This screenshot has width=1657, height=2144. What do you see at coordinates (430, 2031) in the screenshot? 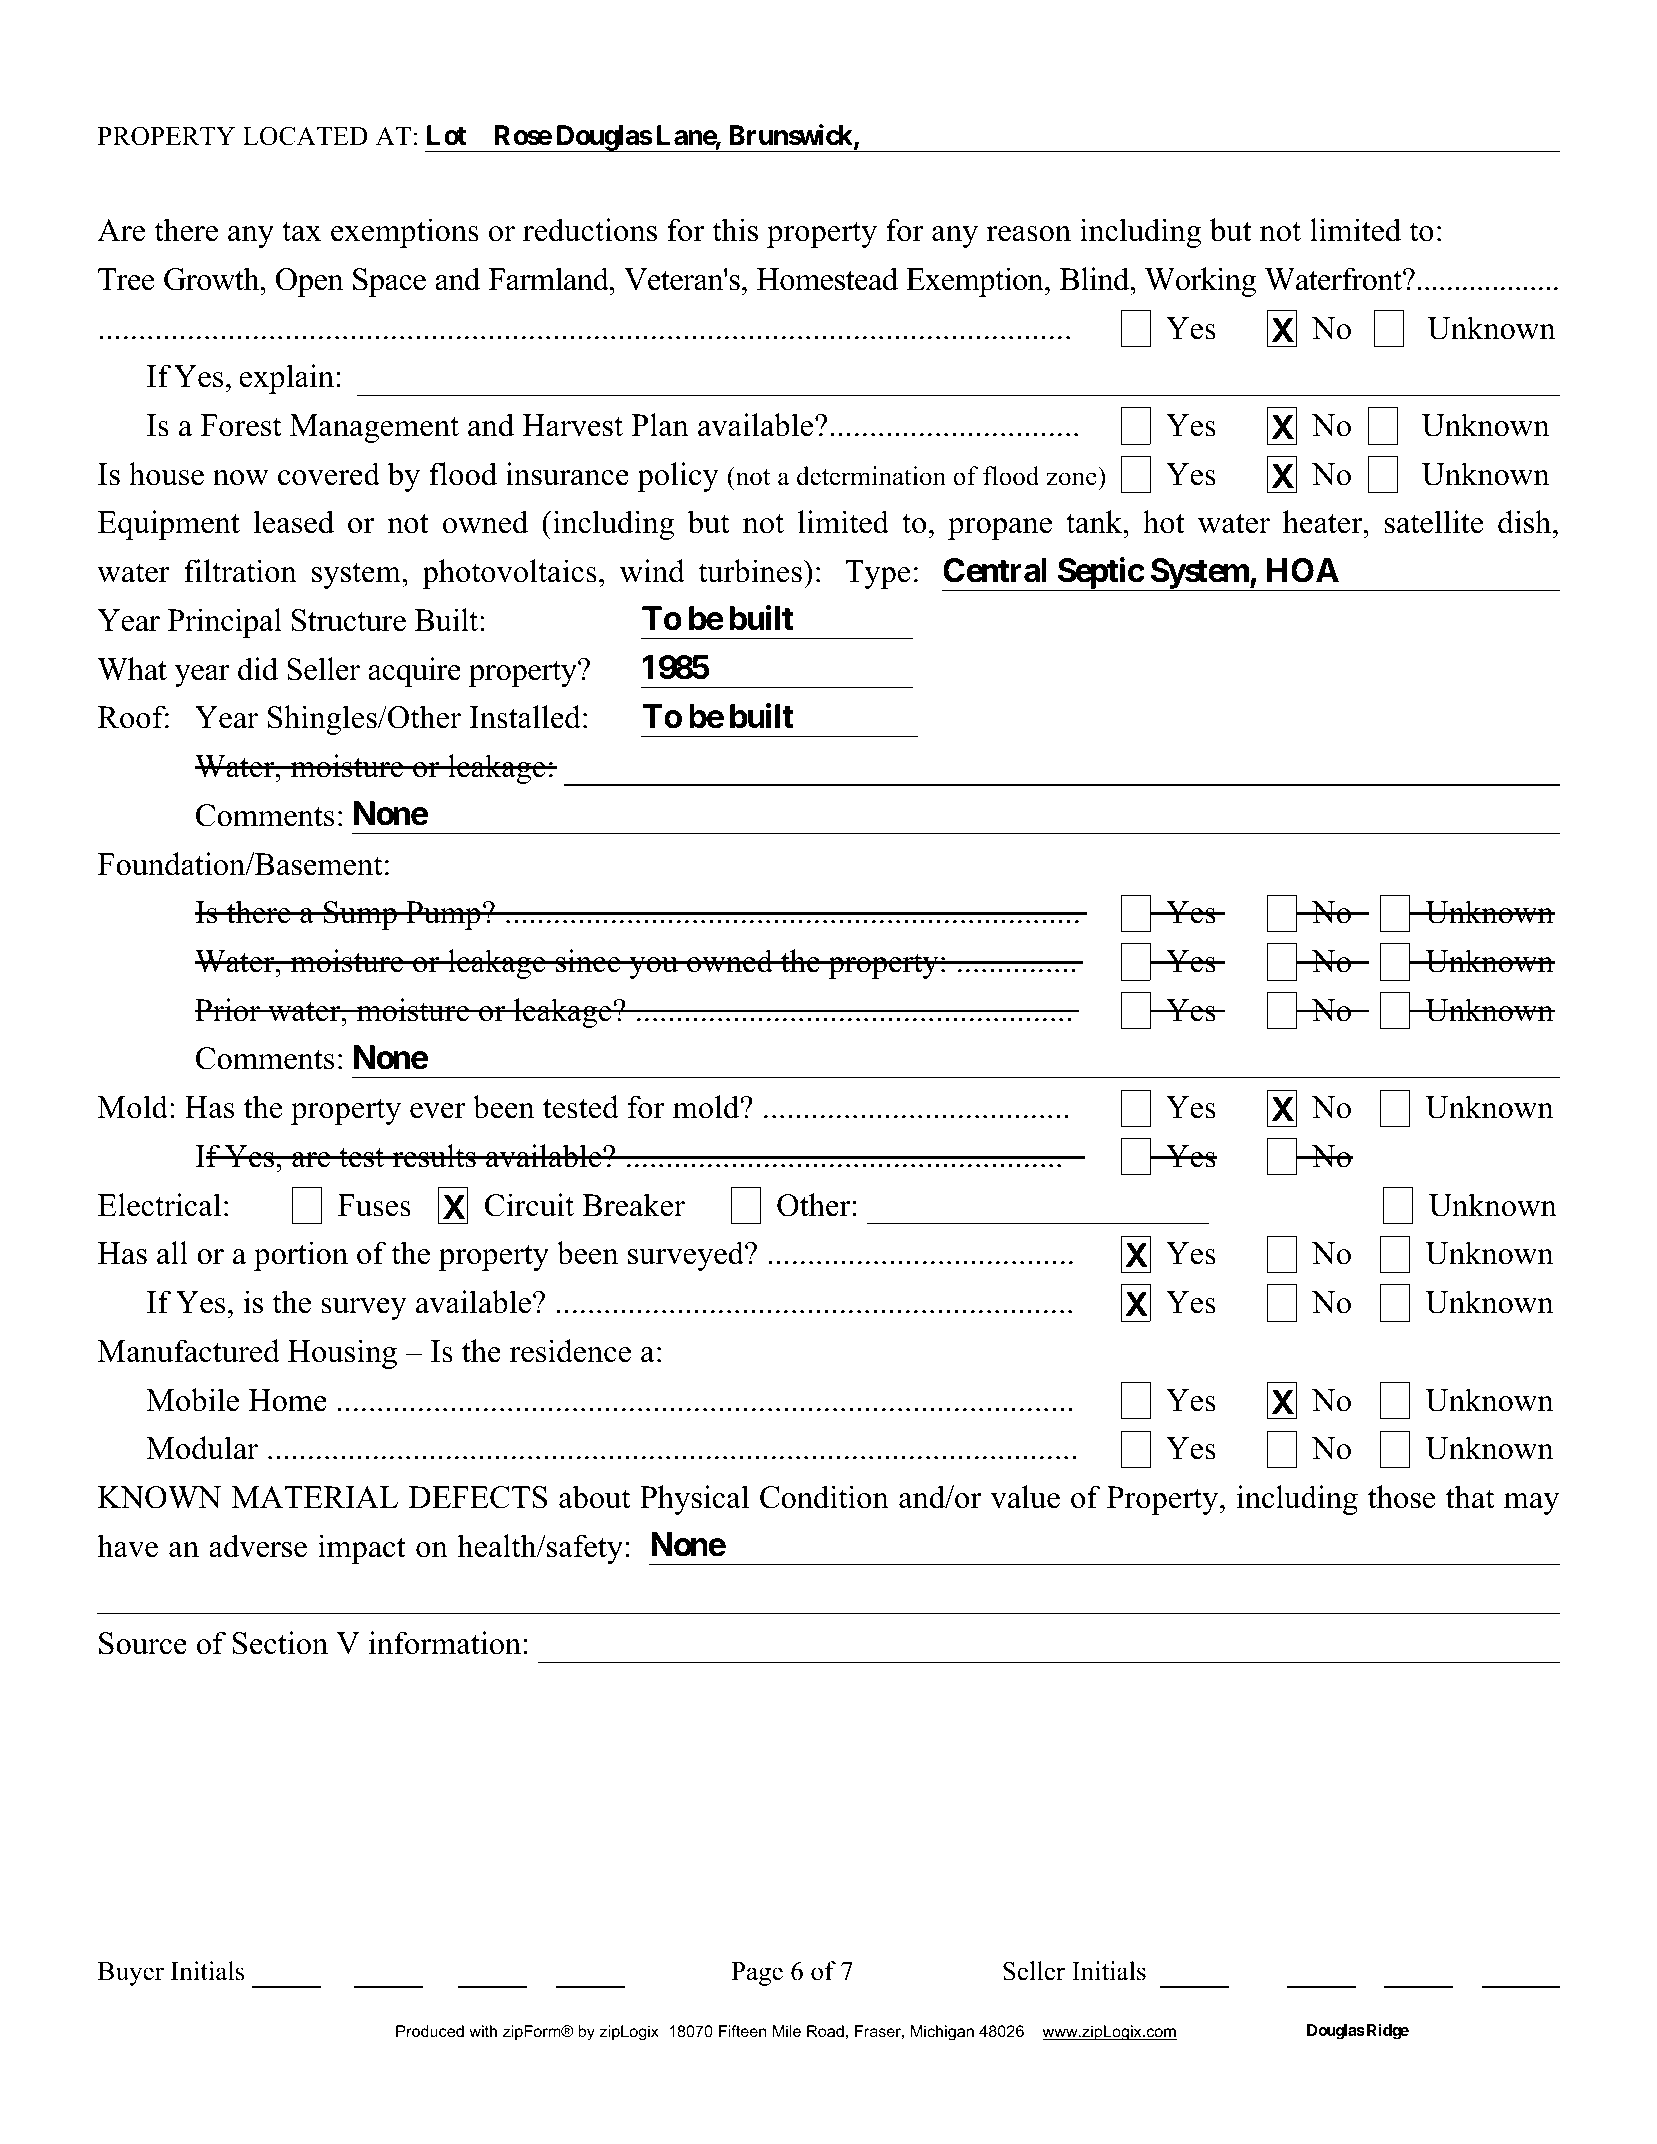
I see `Produced` at bounding box center [430, 2031].
